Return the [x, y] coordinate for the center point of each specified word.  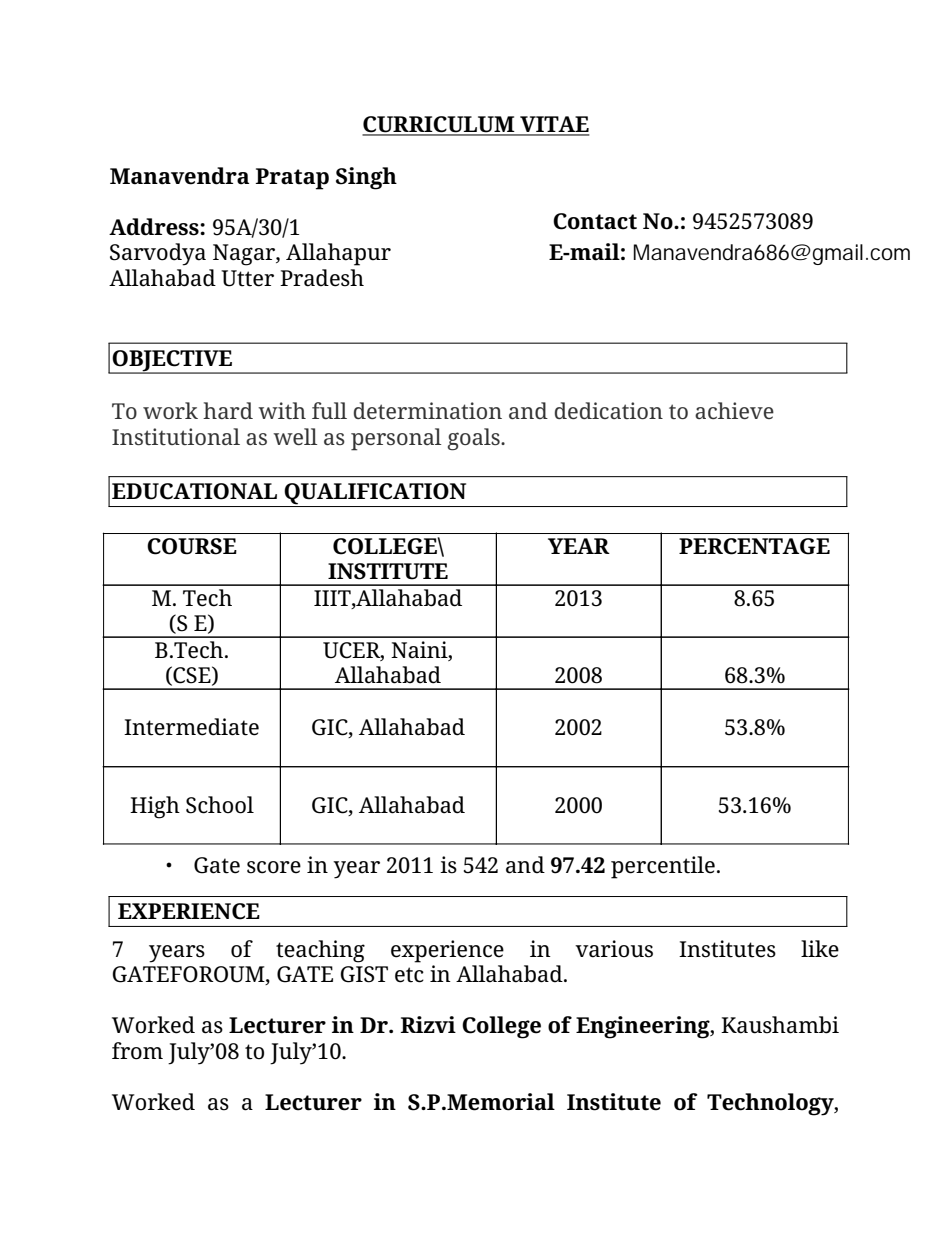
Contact [595, 221]
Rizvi [428, 1024]
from [137, 1051]
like [820, 949]
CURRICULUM [439, 125]
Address [155, 227]
